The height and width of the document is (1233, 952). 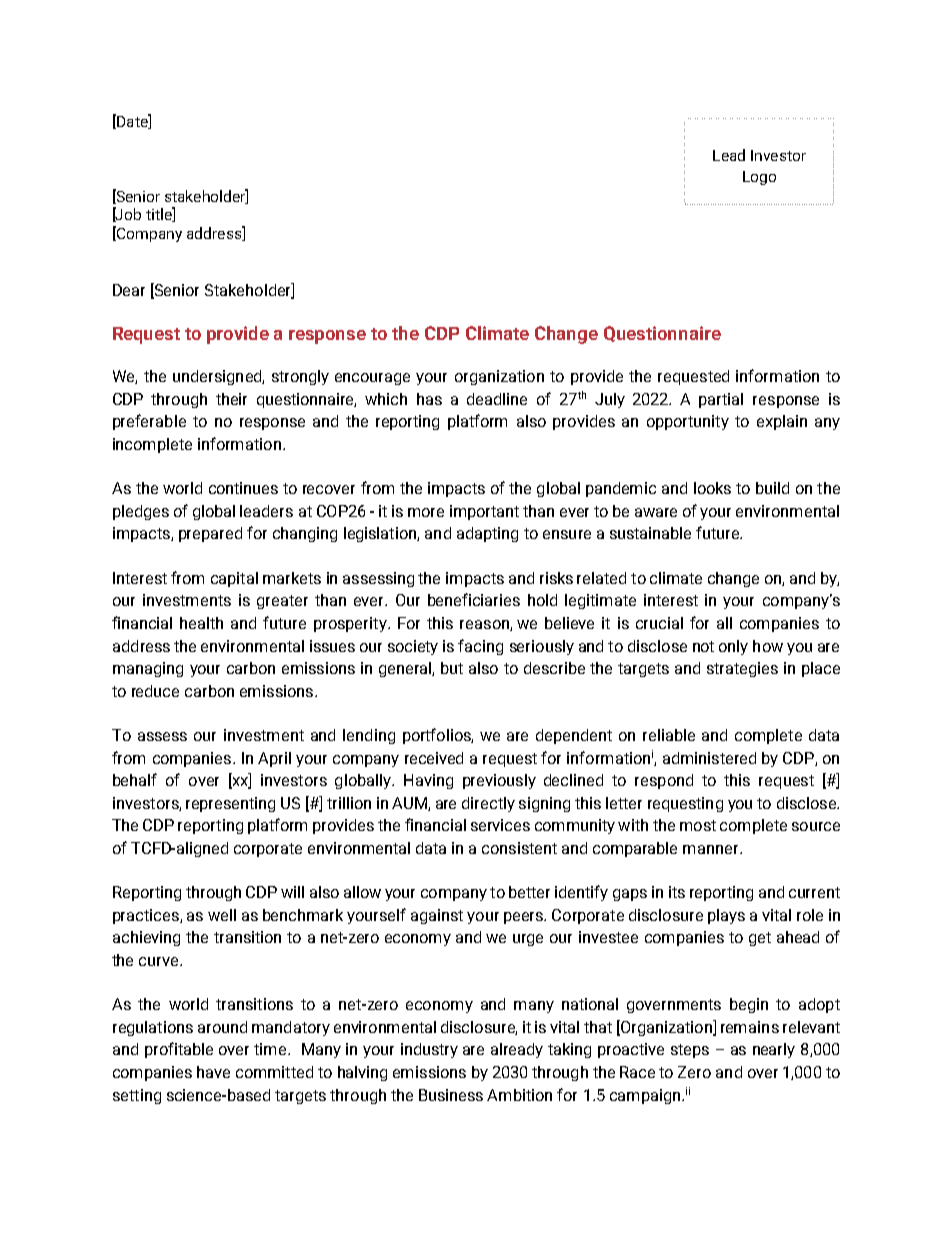 I want to click on administered, so click(x=709, y=758).
